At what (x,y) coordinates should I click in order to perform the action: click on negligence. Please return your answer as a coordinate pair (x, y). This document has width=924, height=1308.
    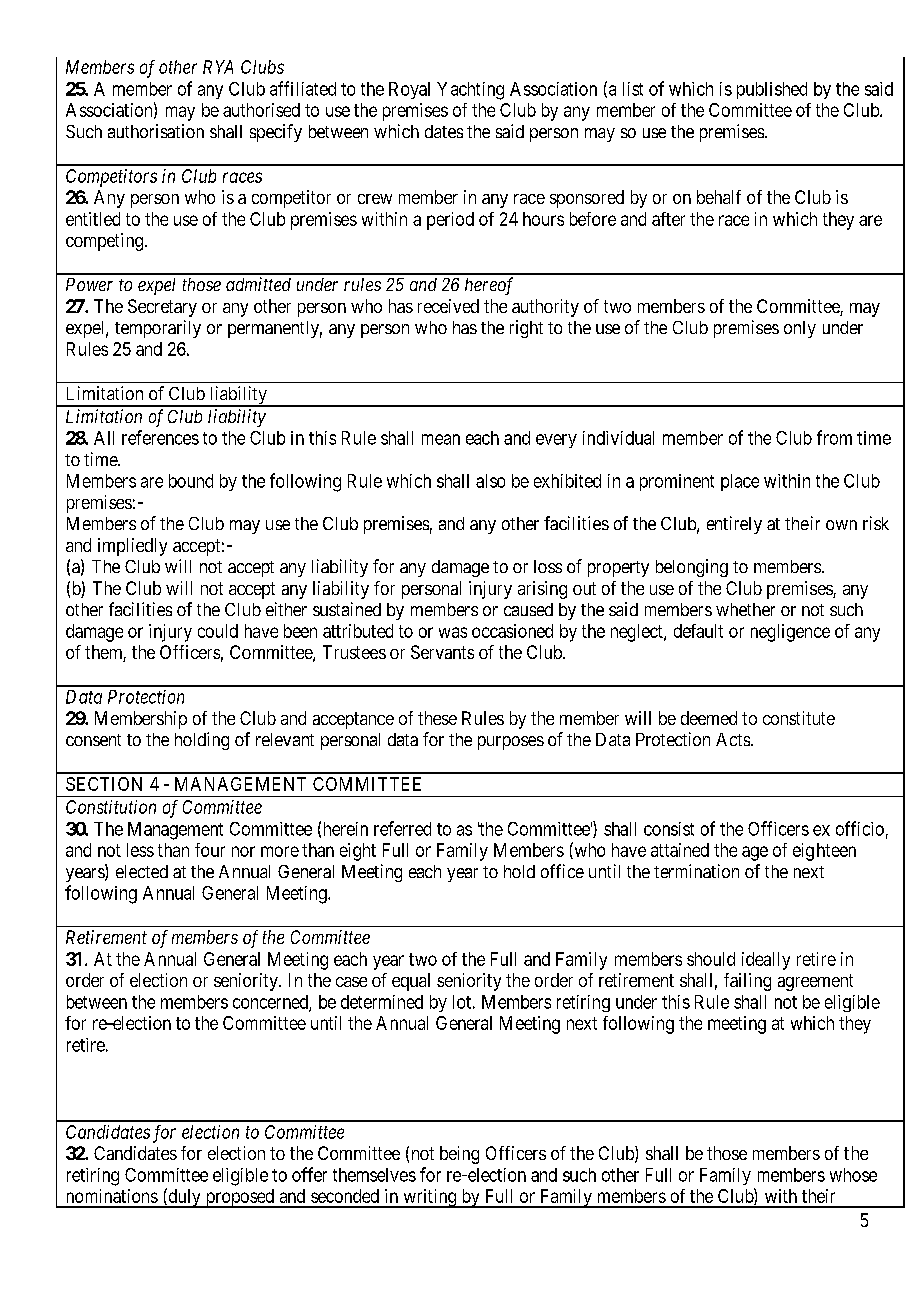
    Looking at the image, I should click on (790, 633).
